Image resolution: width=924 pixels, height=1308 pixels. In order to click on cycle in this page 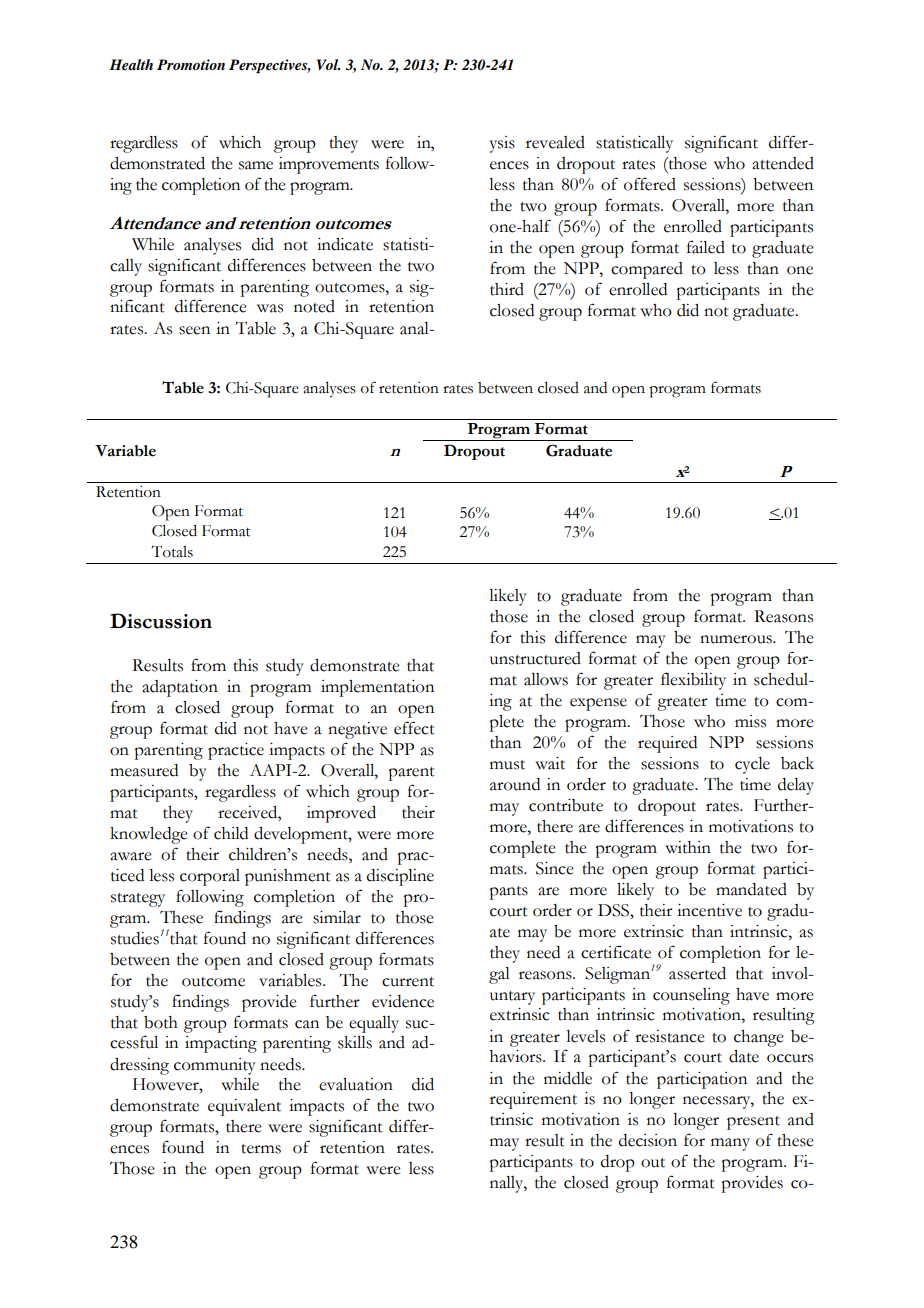, I will do `click(752, 765)`.
